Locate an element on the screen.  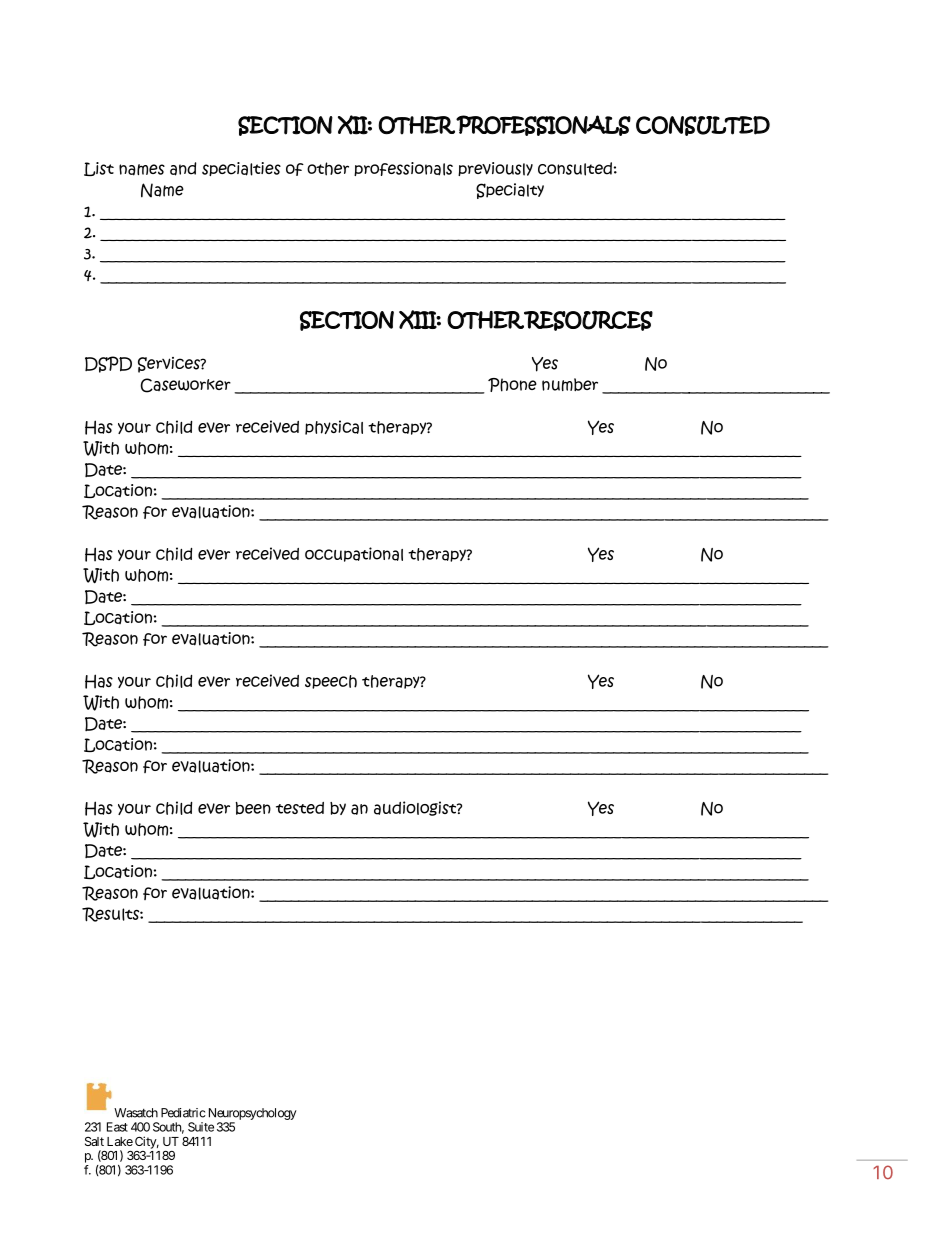
Specialty is located at coordinates (510, 191).
